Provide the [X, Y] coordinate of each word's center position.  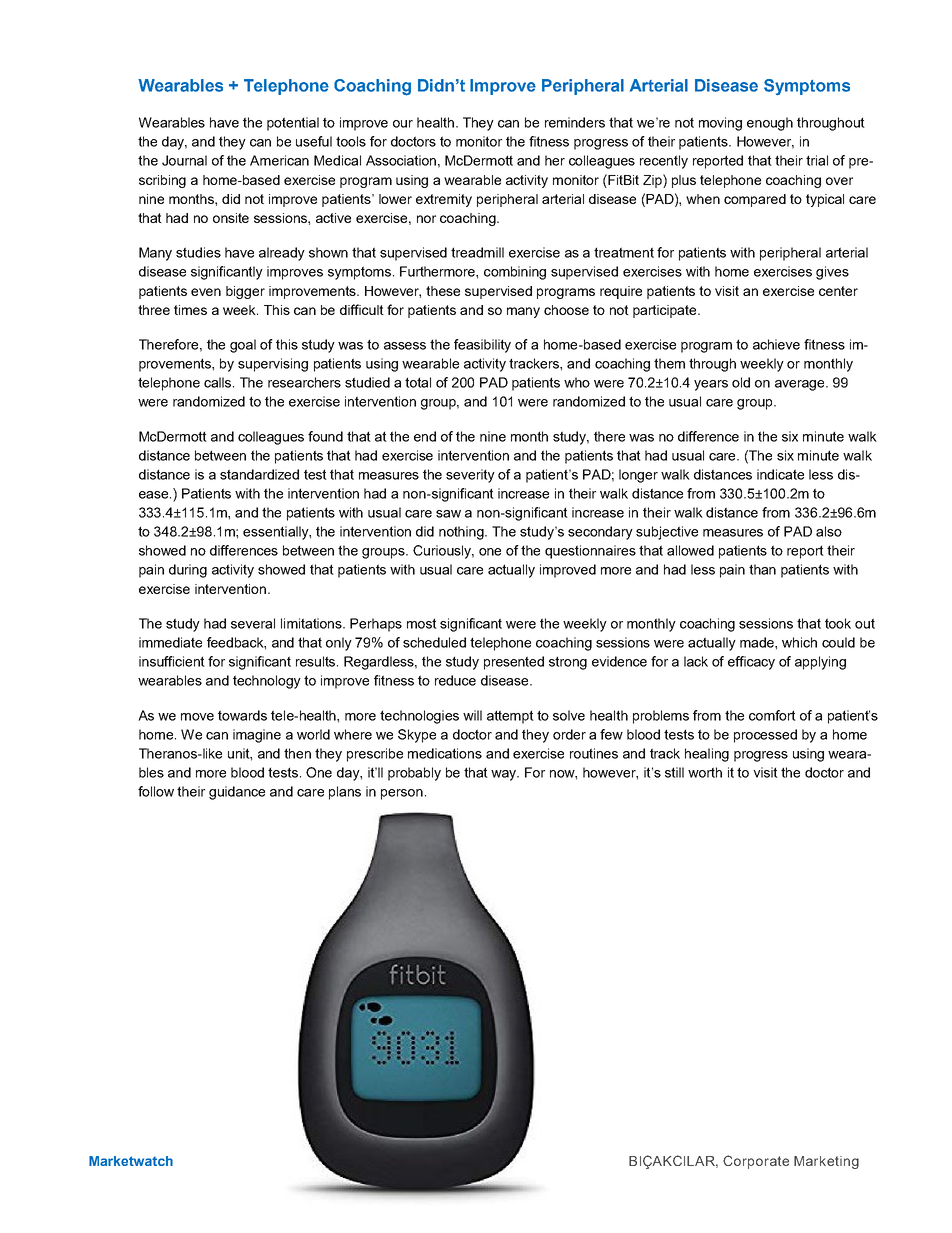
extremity [444, 200]
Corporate [756, 1162]
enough [770, 124]
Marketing [826, 1162]
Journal [184, 160]
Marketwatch [131, 1161]
